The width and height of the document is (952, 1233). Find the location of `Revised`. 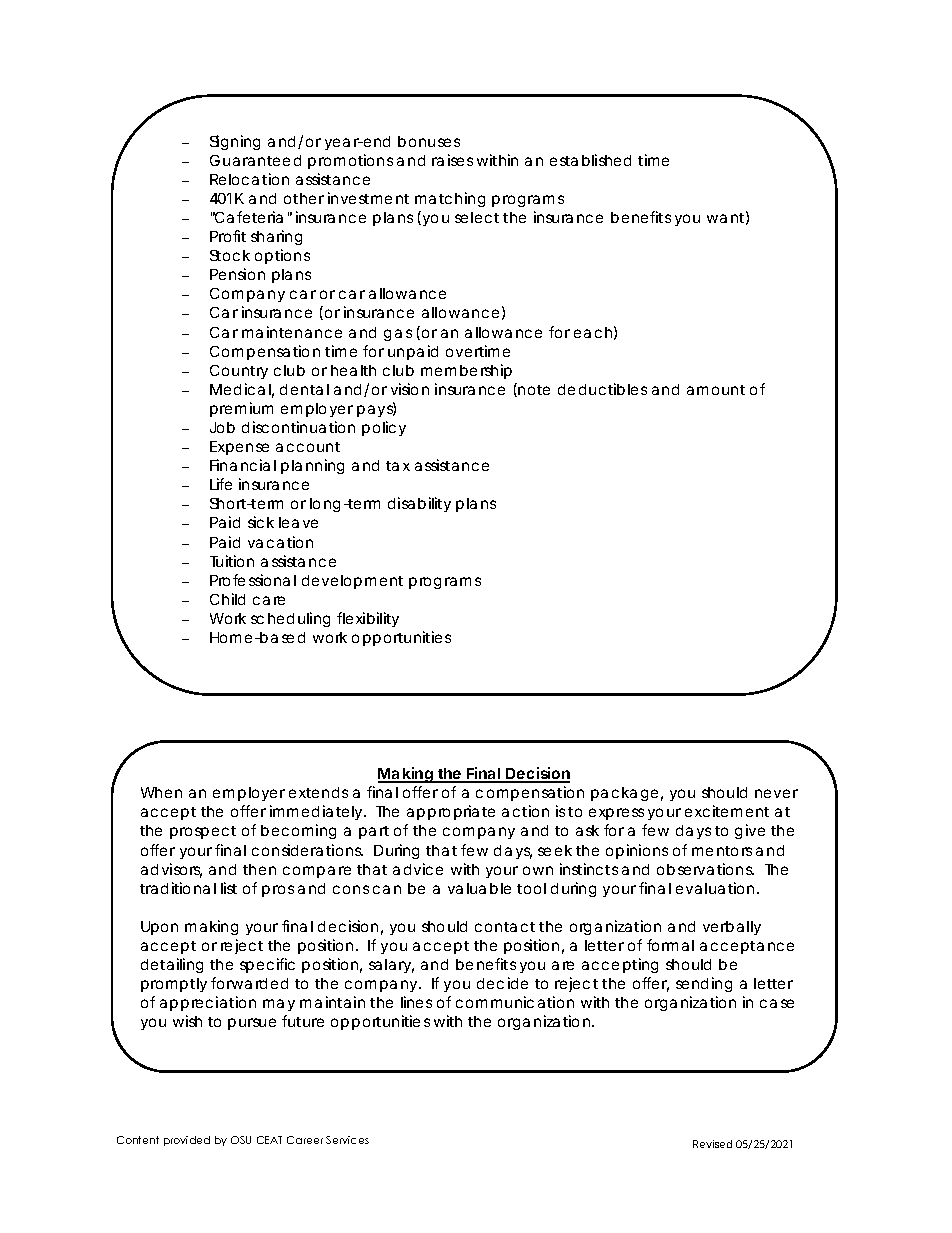

Revised is located at coordinates (712, 1144).
